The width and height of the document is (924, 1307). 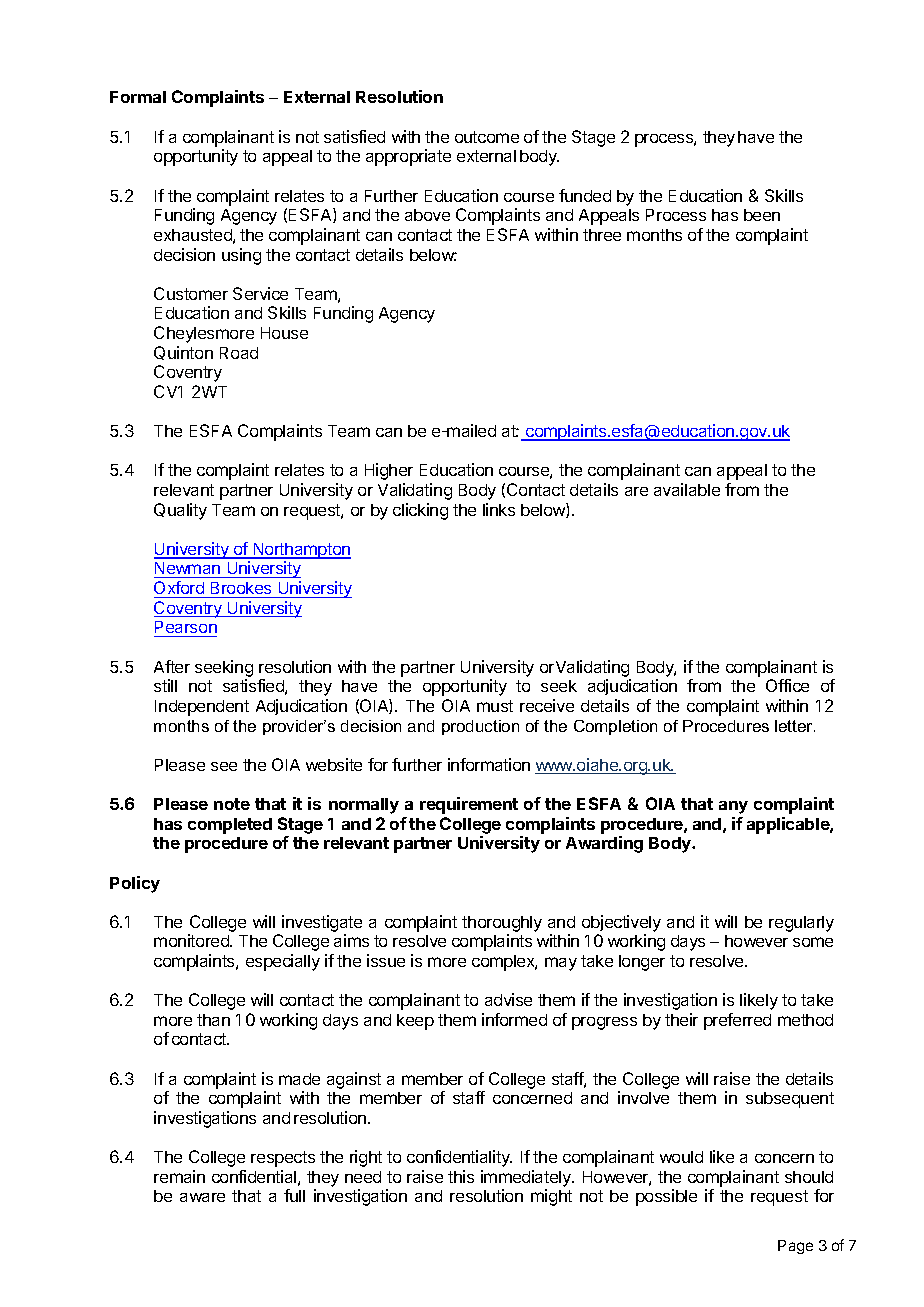 What do you see at coordinates (469, 805) in the document?
I see `requirement` at bounding box center [469, 805].
